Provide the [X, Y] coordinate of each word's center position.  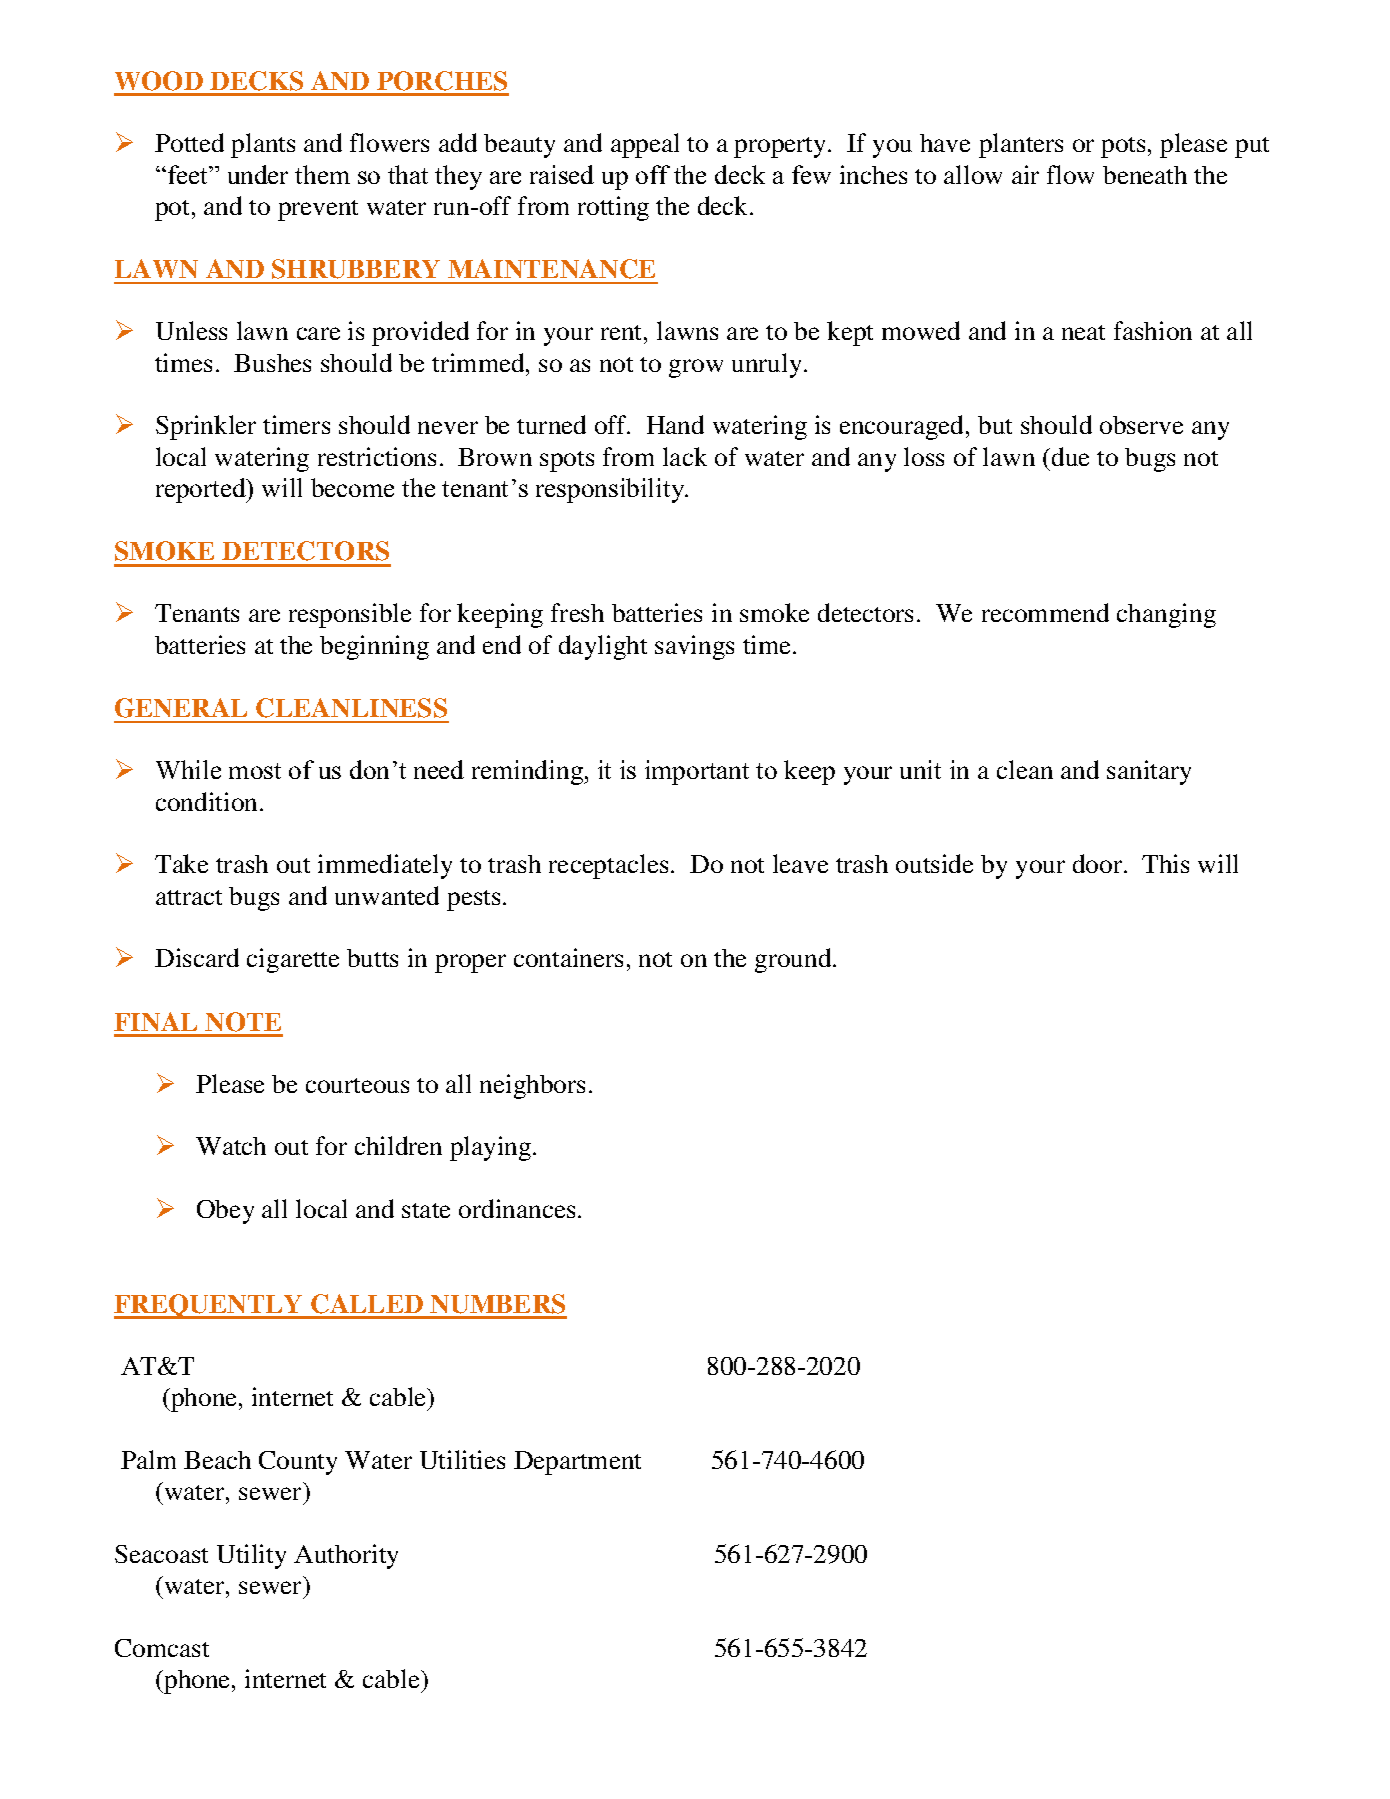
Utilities [462, 1459]
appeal [645, 145]
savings [694, 647]
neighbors [532, 1086]
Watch [231, 1146]
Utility [251, 1556]
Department [577, 1463]
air [1025, 174]
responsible [350, 615]
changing [1166, 615]
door [1099, 863]
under [258, 174]
